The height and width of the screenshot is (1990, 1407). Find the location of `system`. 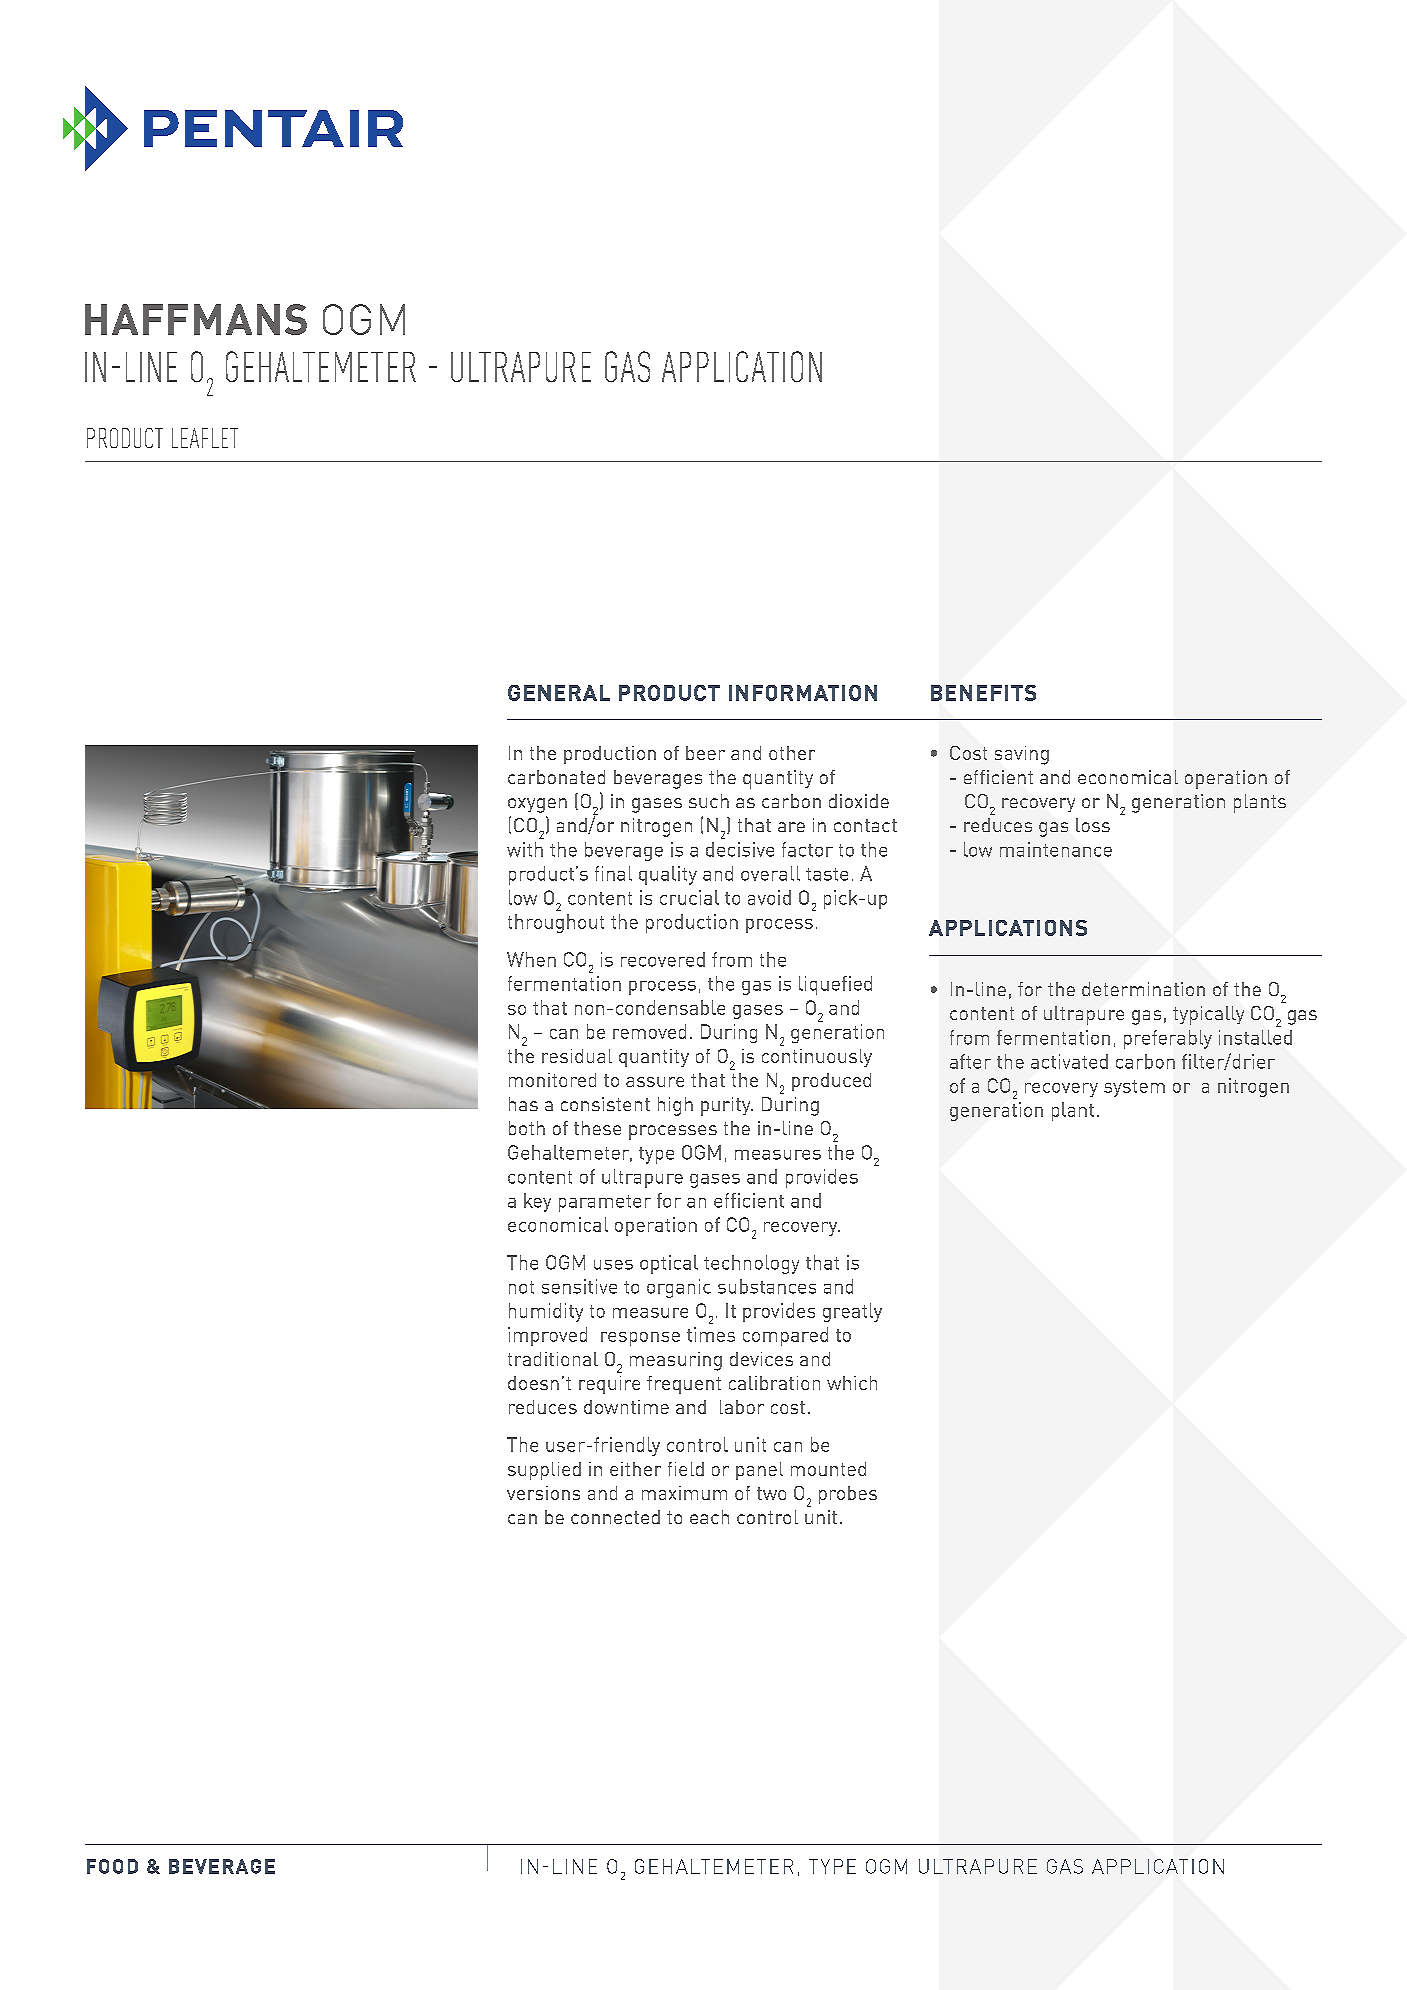

system is located at coordinates (1134, 1088).
